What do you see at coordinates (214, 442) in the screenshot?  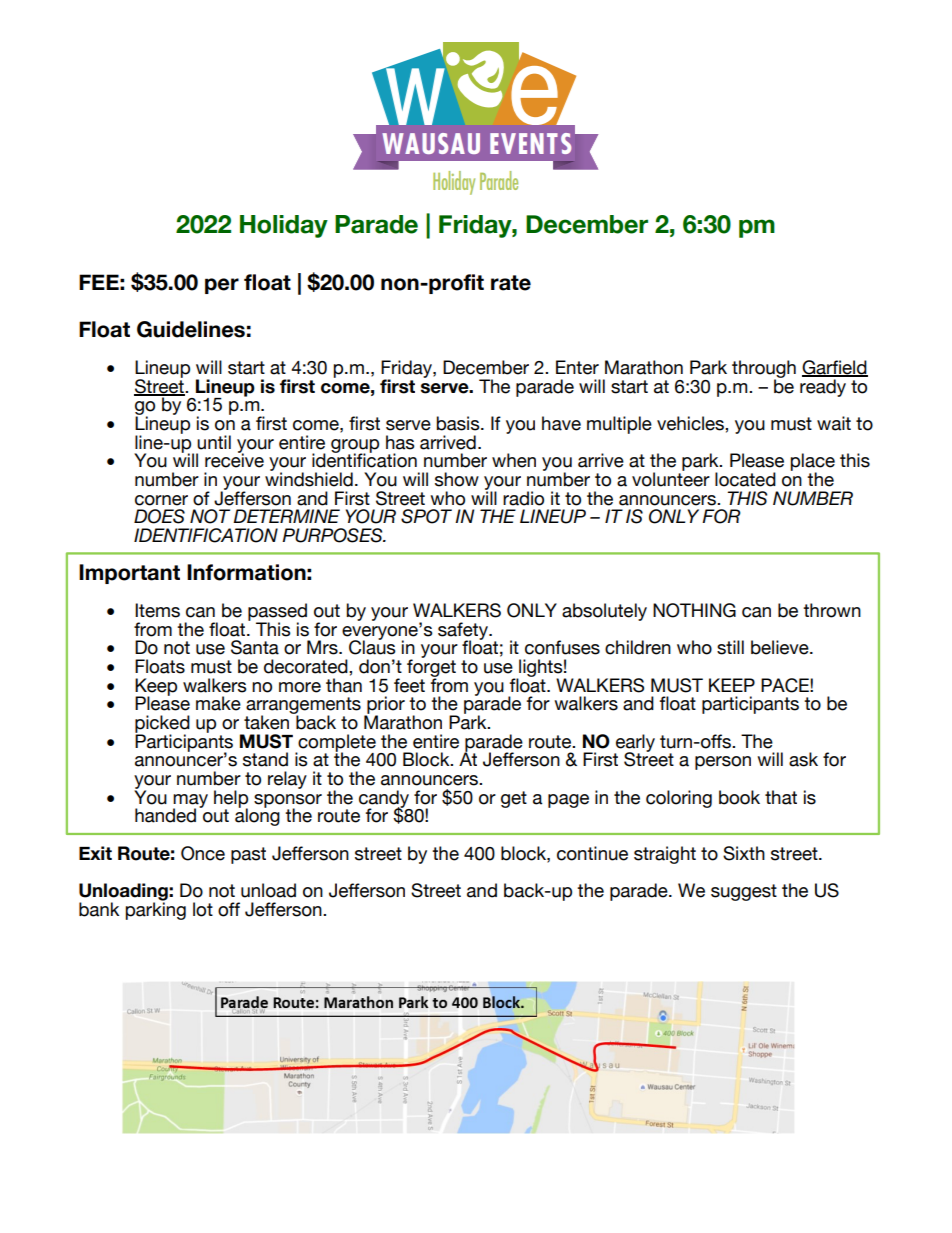 I see `until` at bounding box center [214, 442].
